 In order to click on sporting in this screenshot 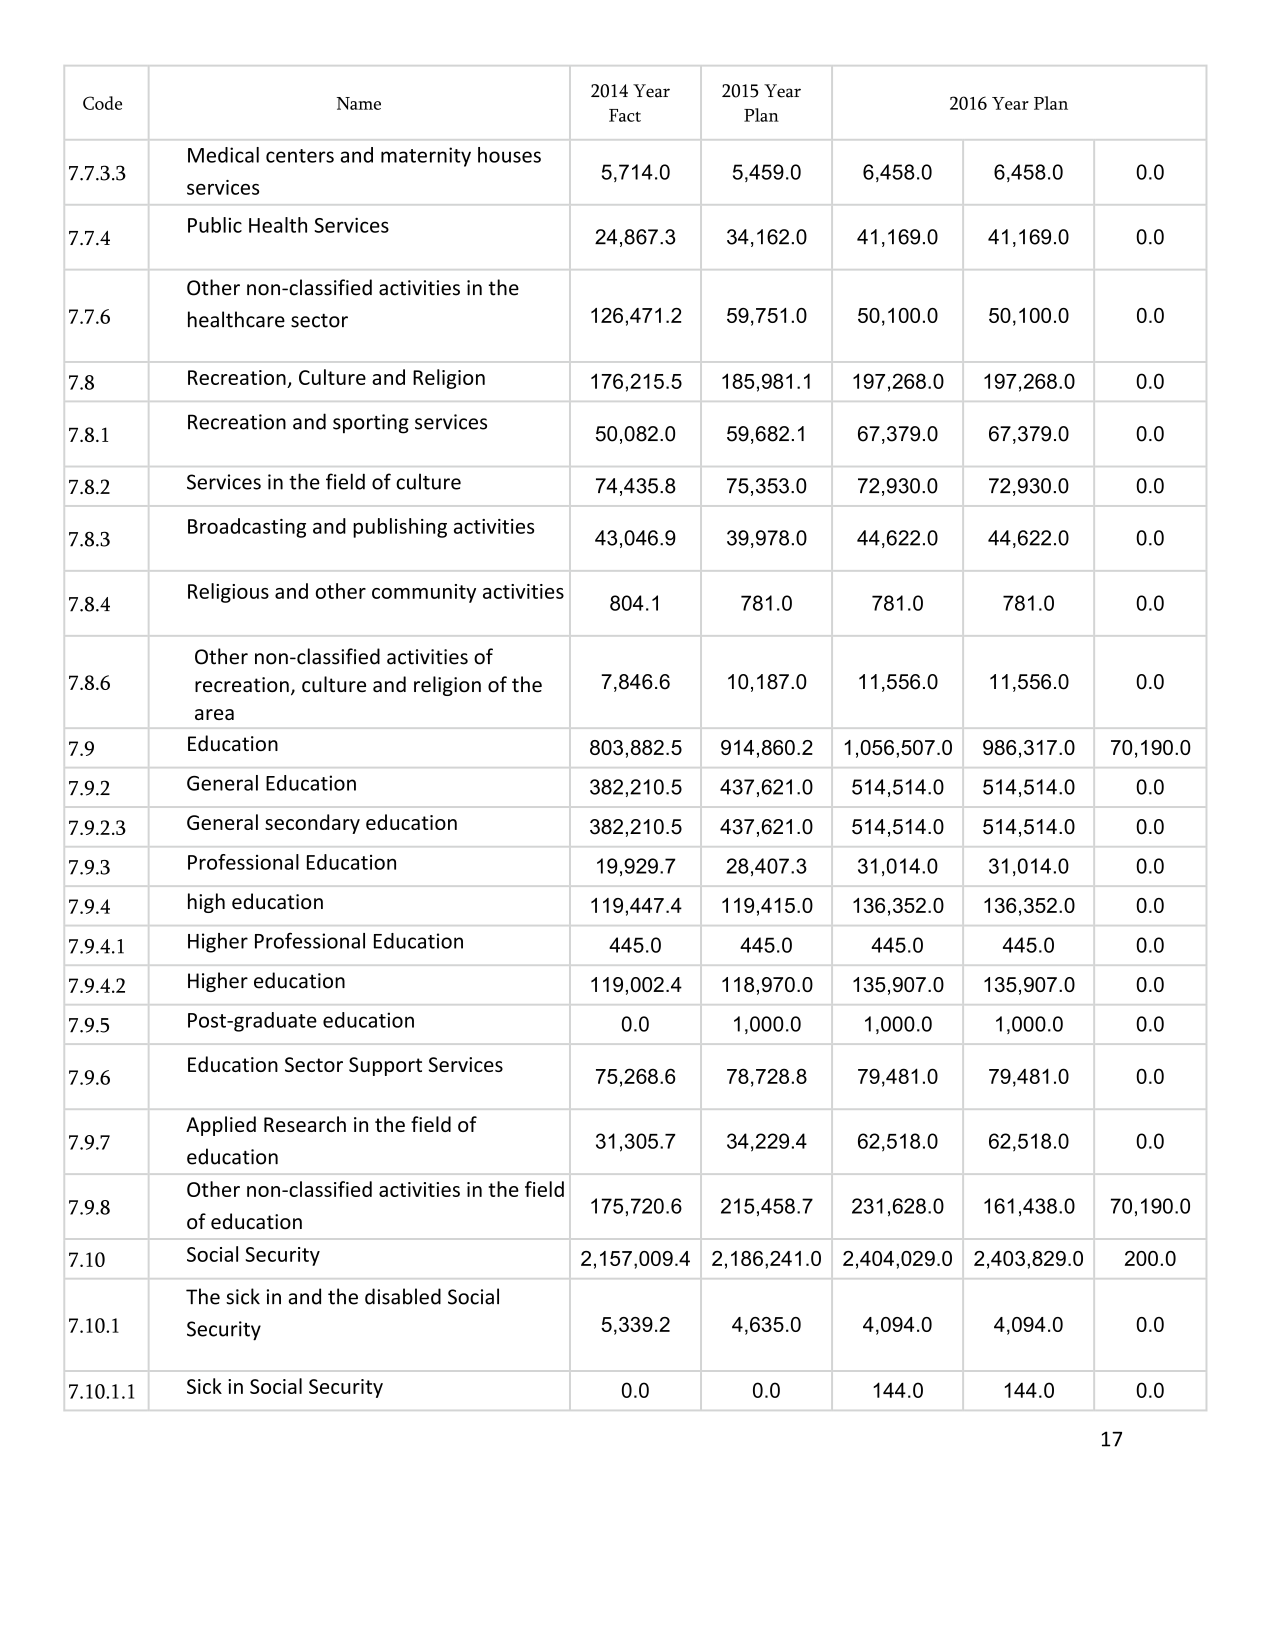, I will do `click(371, 424)`.
